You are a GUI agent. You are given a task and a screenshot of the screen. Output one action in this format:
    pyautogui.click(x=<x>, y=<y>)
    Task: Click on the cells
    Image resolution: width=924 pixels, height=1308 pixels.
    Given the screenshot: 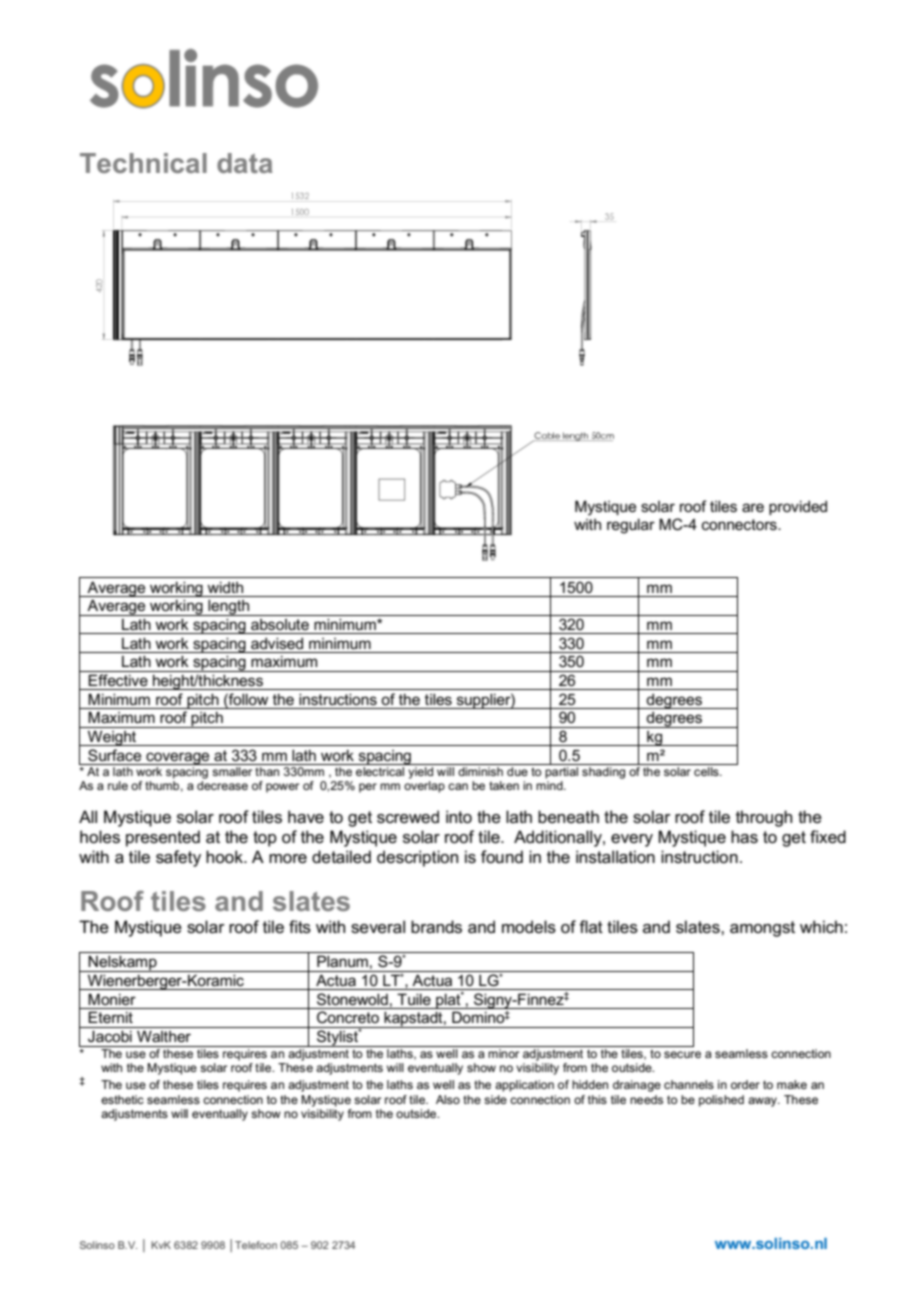 What is the action you would take?
    pyautogui.click(x=707, y=771)
